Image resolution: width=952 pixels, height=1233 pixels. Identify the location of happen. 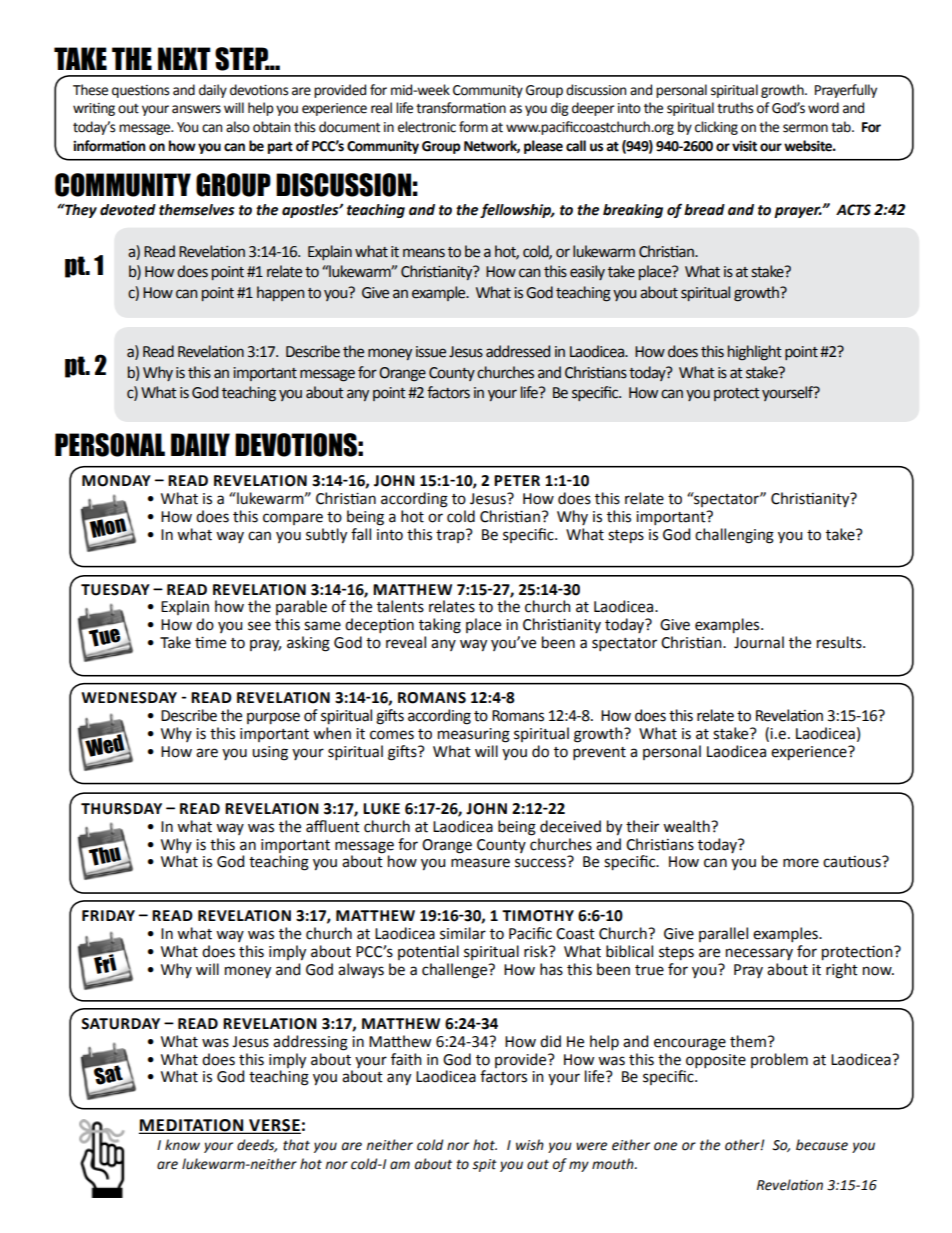
(280, 293).
